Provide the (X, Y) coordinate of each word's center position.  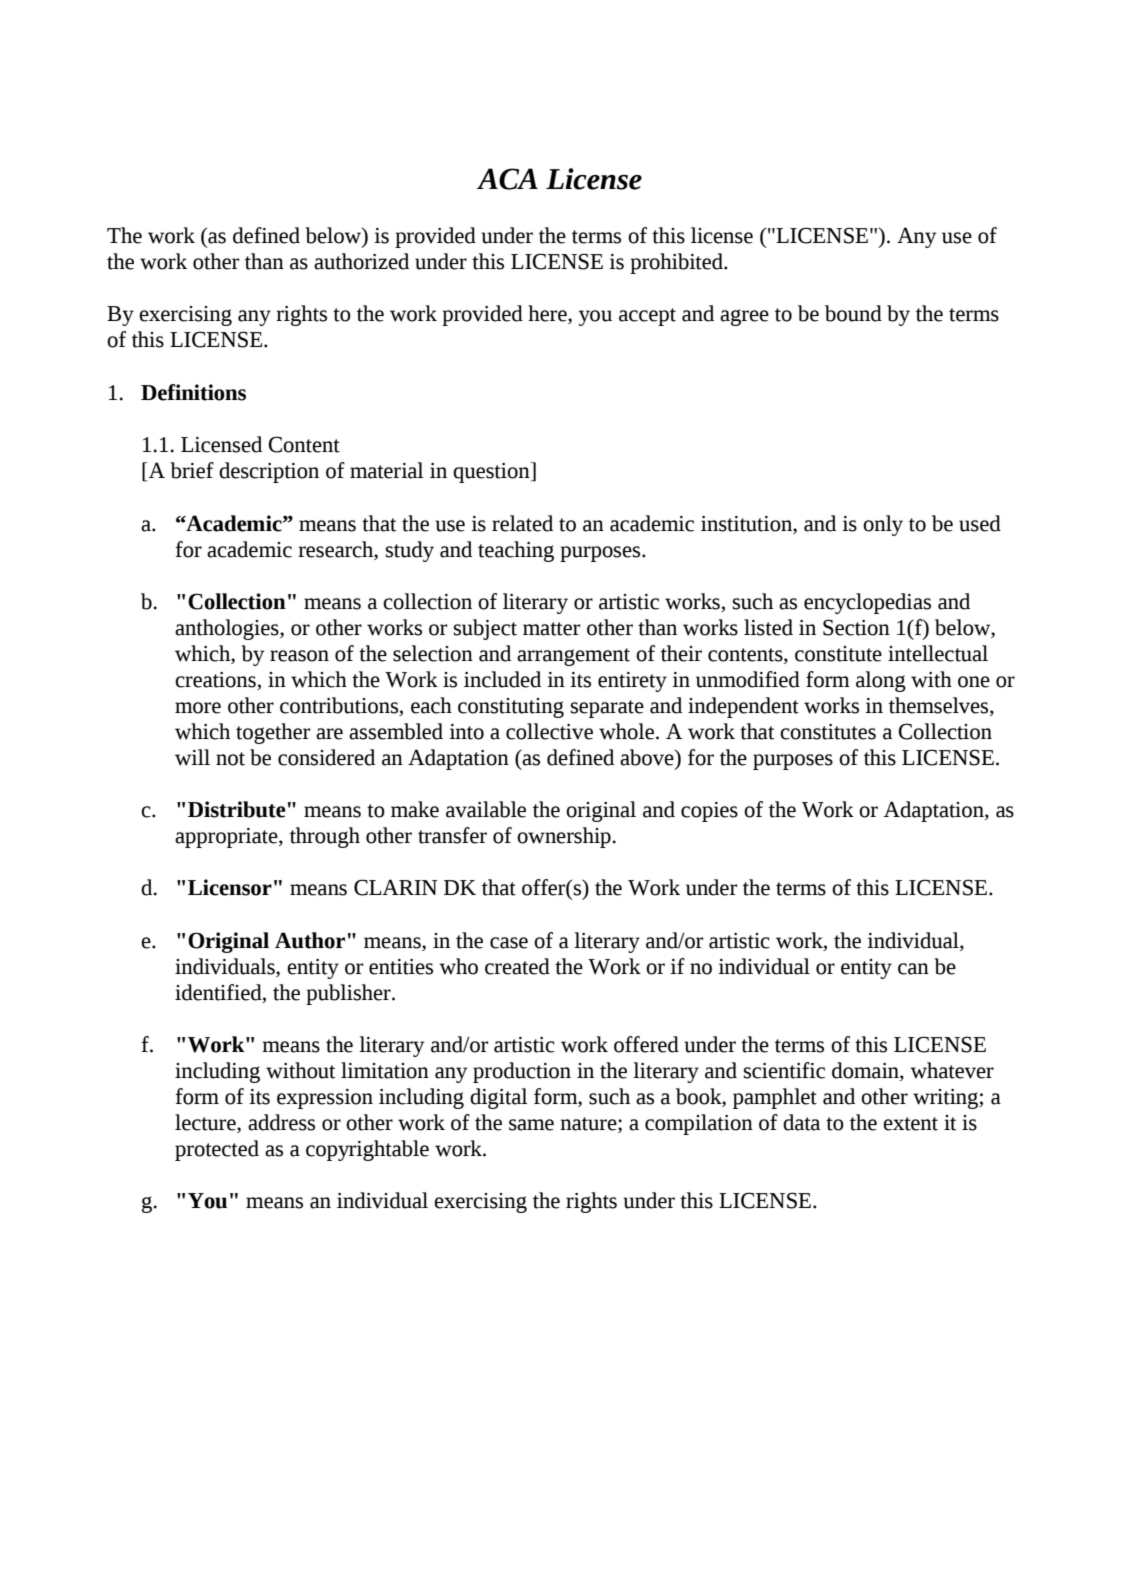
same (531, 1125)
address (281, 1122)
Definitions (193, 392)
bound (853, 313)
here (548, 314)
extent (910, 1124)
